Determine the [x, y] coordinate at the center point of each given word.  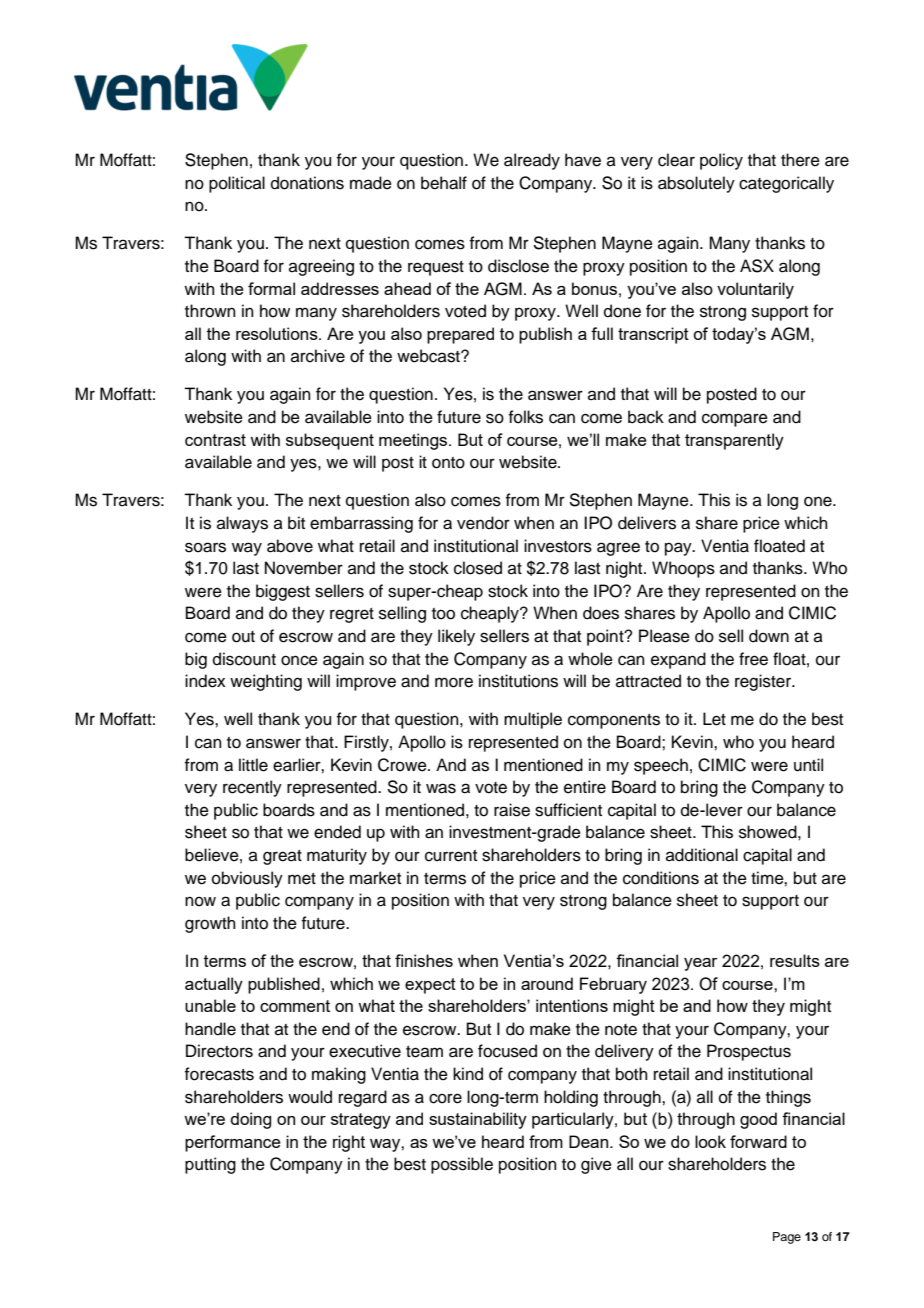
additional [702, 855]
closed [478, 568]
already [532, 161]
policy [721, 161]
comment [295, 1006]
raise [512, 810]
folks [525, 417]
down [769, 636]
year [701, 964]
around [547, 983]
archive [318, 356]
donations [307, 183]
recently [252, 788]
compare [735, 420]
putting [210, 1165]
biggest [283, 592]
